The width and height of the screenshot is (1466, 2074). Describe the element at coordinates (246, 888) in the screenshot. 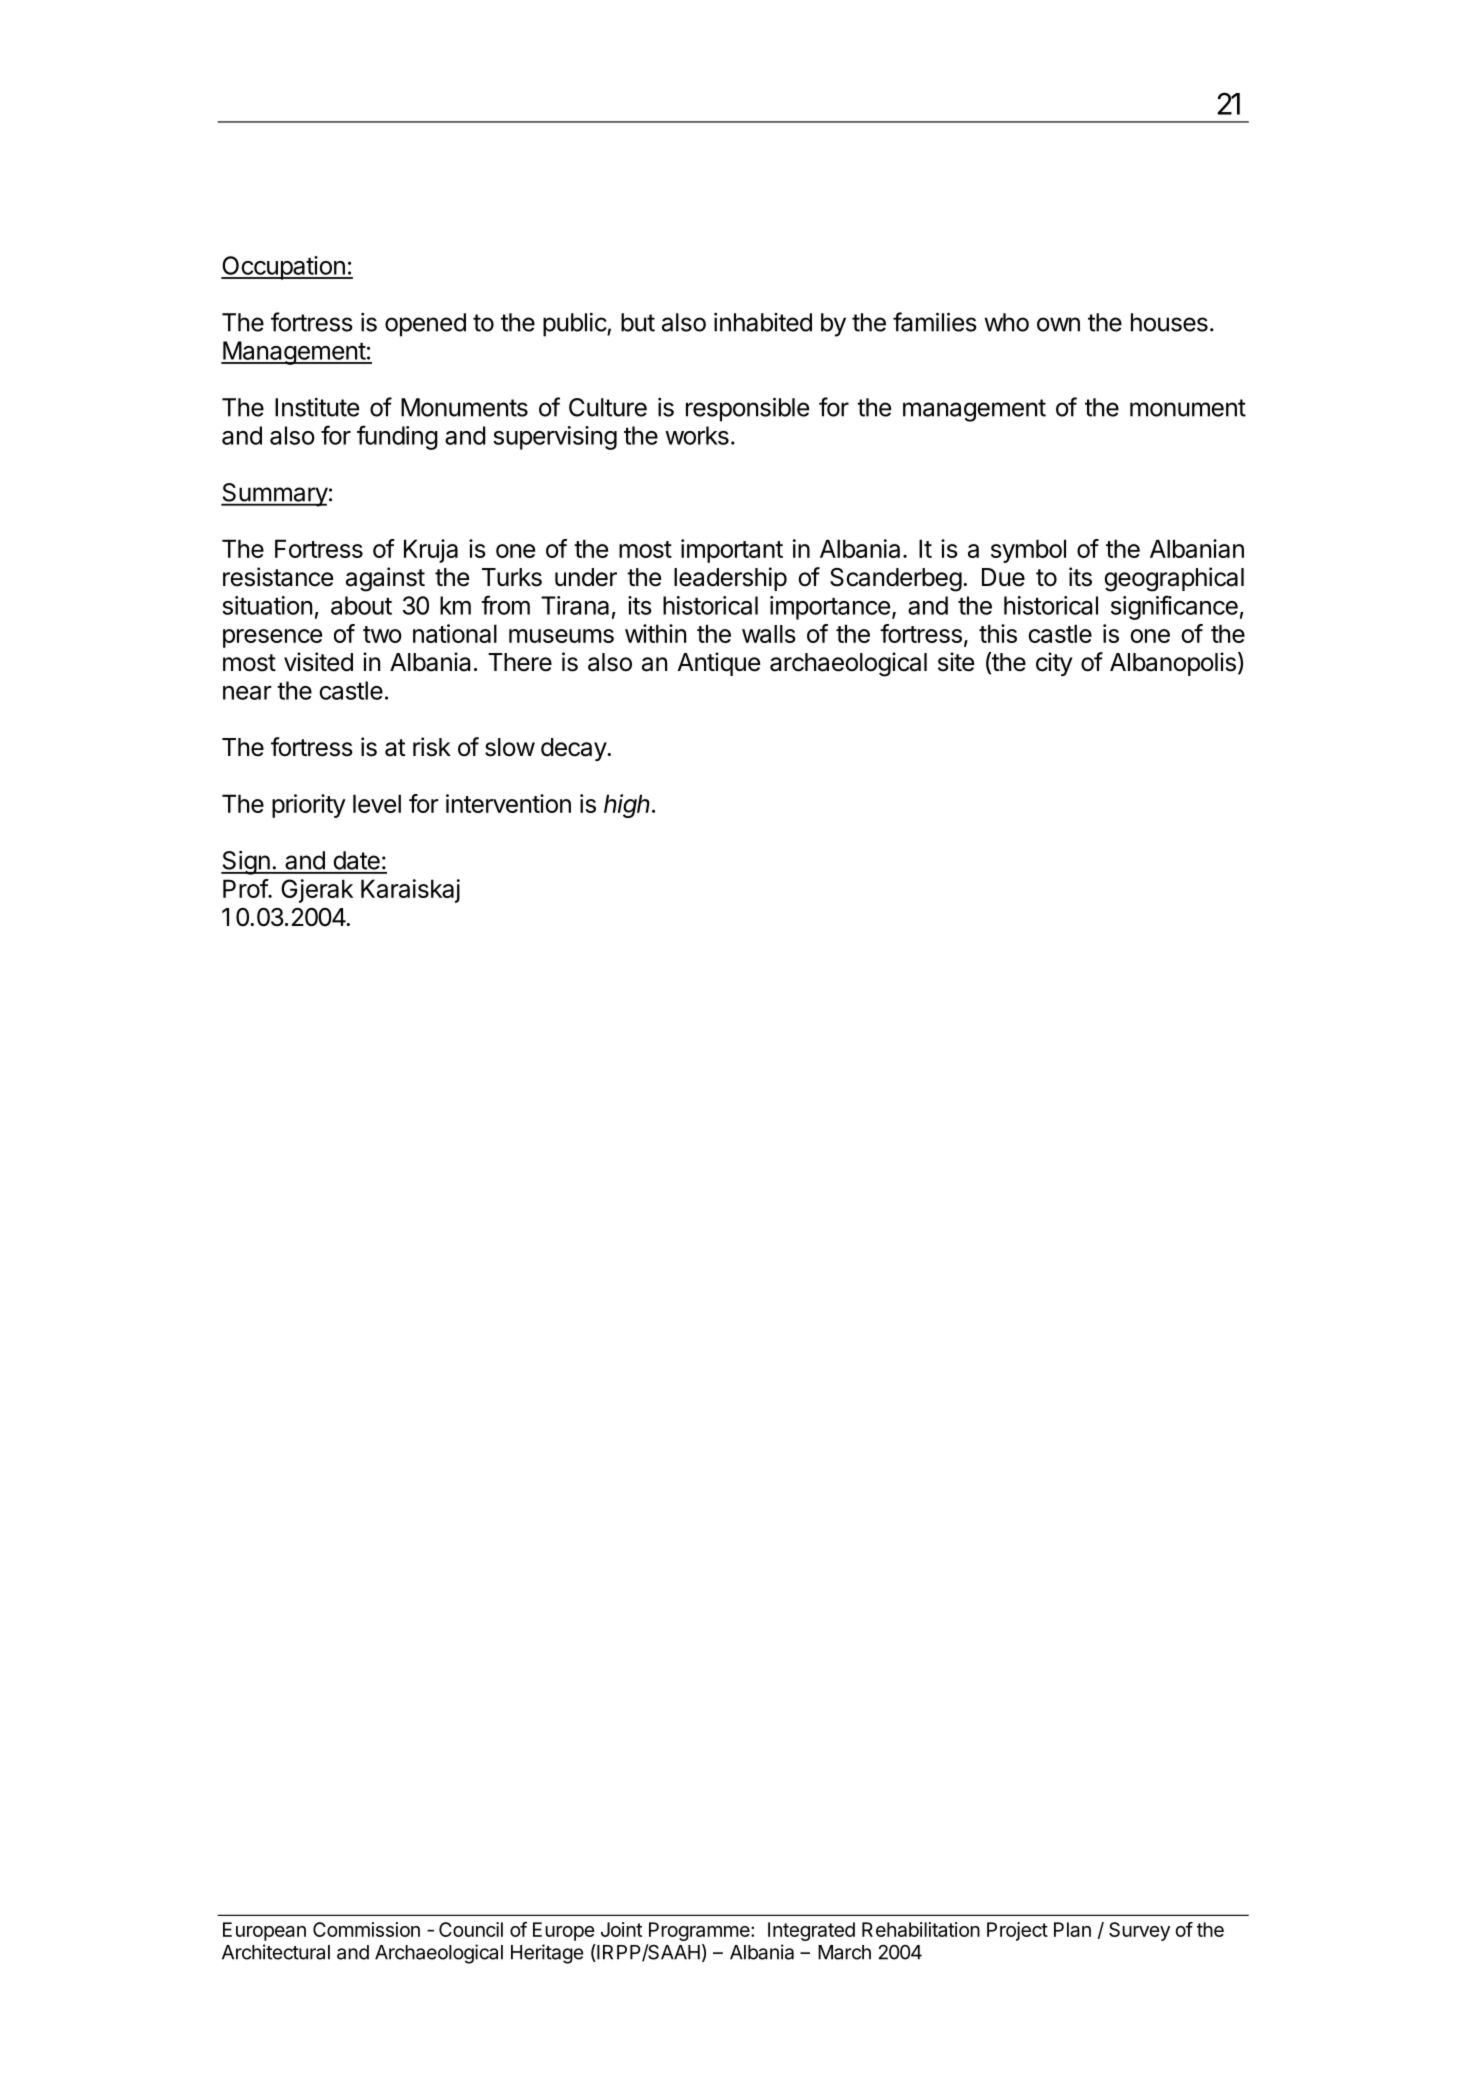

I see `Prof` at that location.
